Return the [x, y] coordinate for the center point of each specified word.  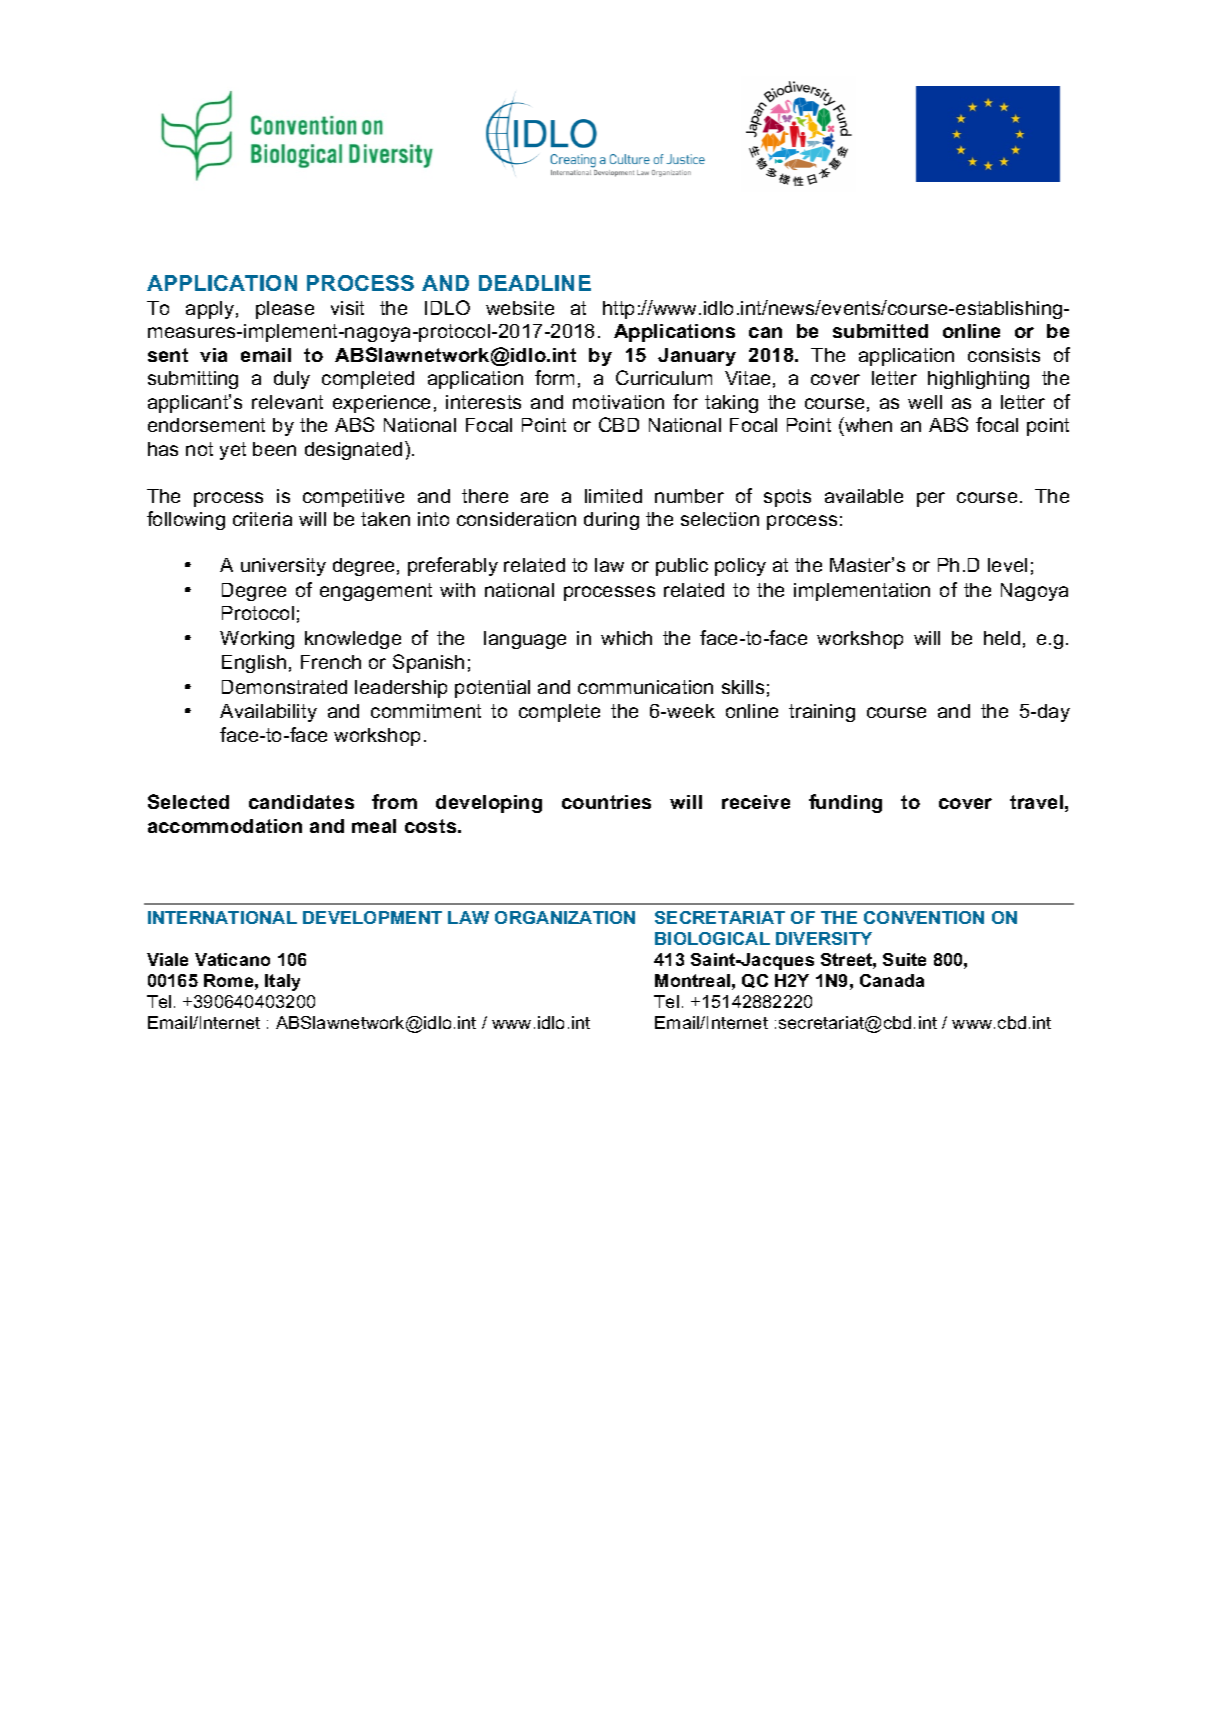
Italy [282, 982]
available [864, 496]
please [285, 310]
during [611, 521]
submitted [880, 331]
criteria [262, 519]
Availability [268, 713]
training [822, 713]
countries [606, 802]
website [520, 308]
